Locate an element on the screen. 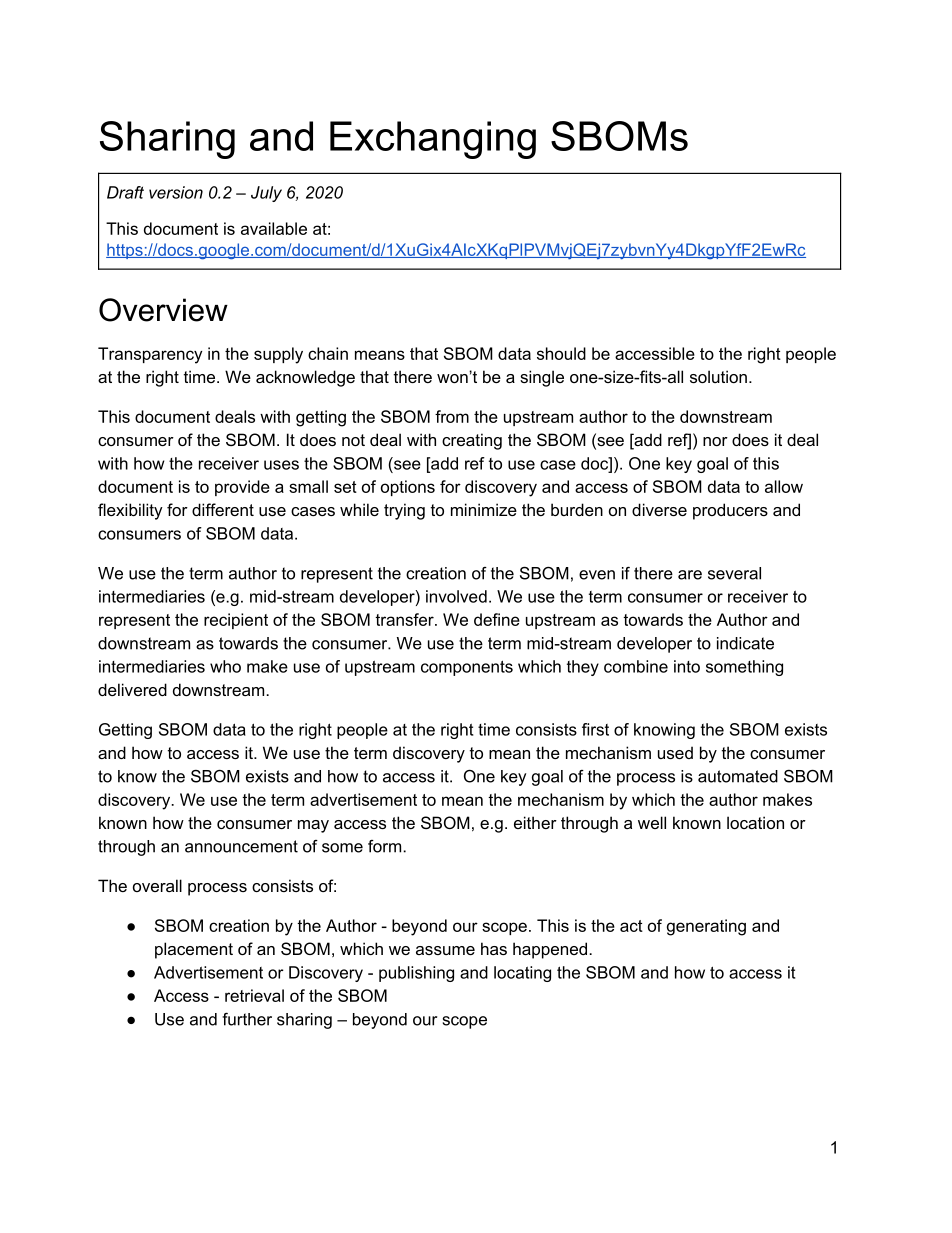 The width and height of the screenshot is (952, 1233). Exchanging is located at coordinates (433, 140).
